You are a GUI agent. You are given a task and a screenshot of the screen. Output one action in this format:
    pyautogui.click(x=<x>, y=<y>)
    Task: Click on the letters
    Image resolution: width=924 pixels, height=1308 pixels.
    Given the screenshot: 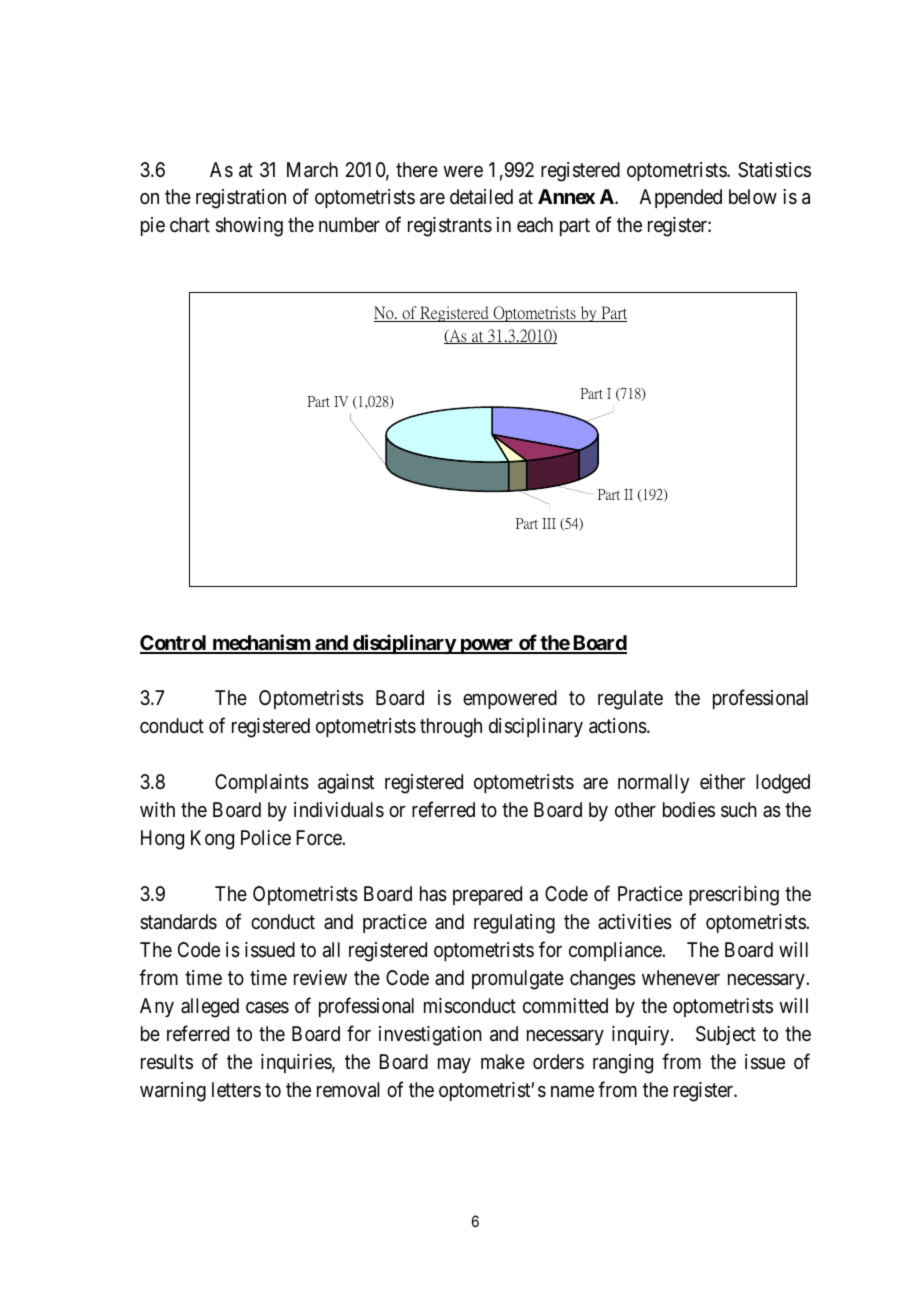 What is the action you would take?
    pyautogui.click(x=236, y=1089)
